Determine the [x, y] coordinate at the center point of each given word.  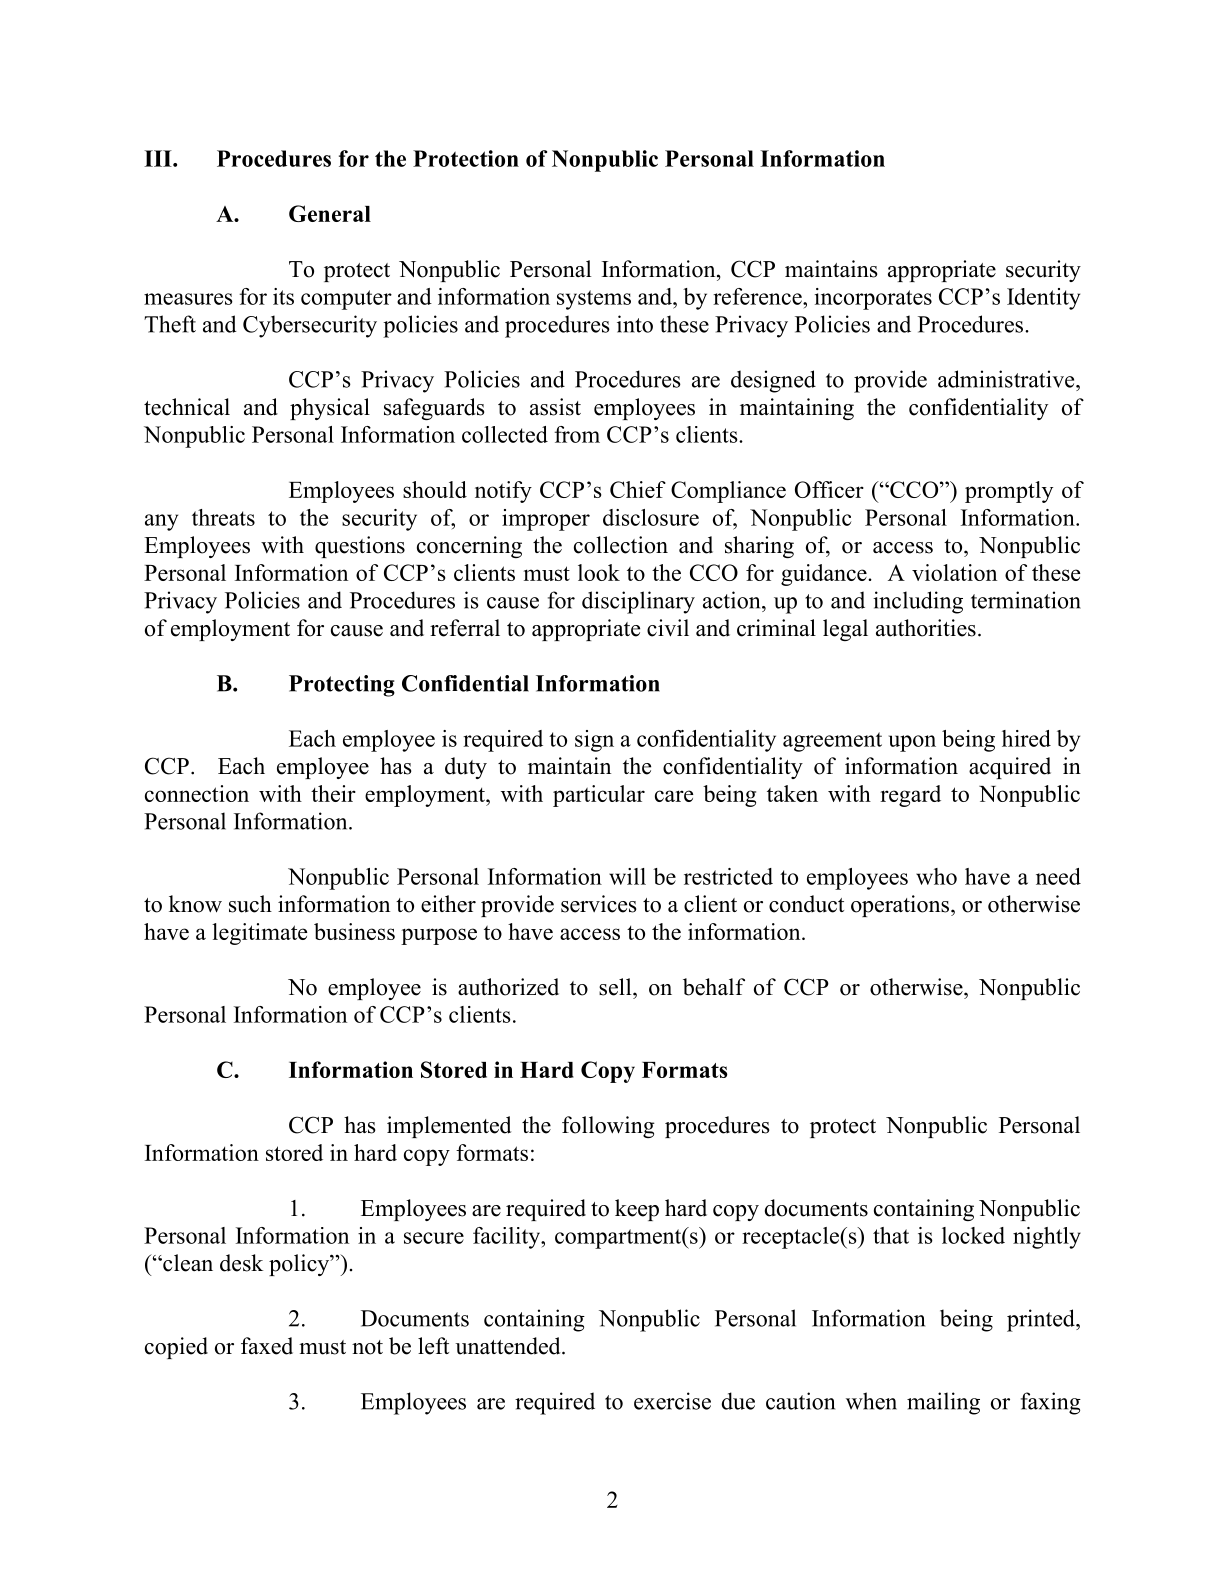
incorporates [873, 299]
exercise [672, 1401]
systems [594, 300]
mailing [943, 1403]
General [330, 213]
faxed [267, 1346]
